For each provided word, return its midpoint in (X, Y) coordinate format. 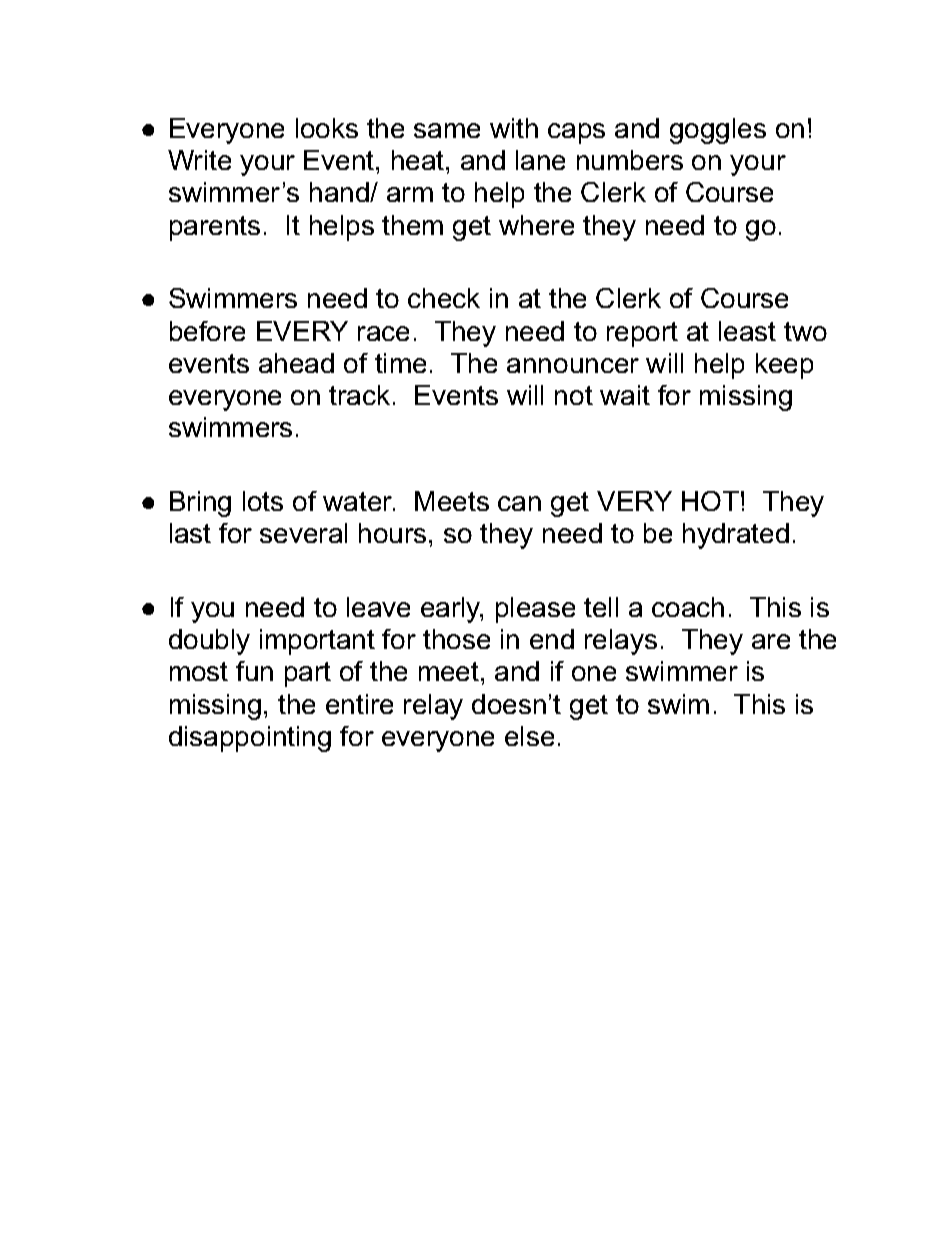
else (529, 736)
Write (199, 160)
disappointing (250, 739)
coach (688, 607)
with (514, 128)
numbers (630, 160)
